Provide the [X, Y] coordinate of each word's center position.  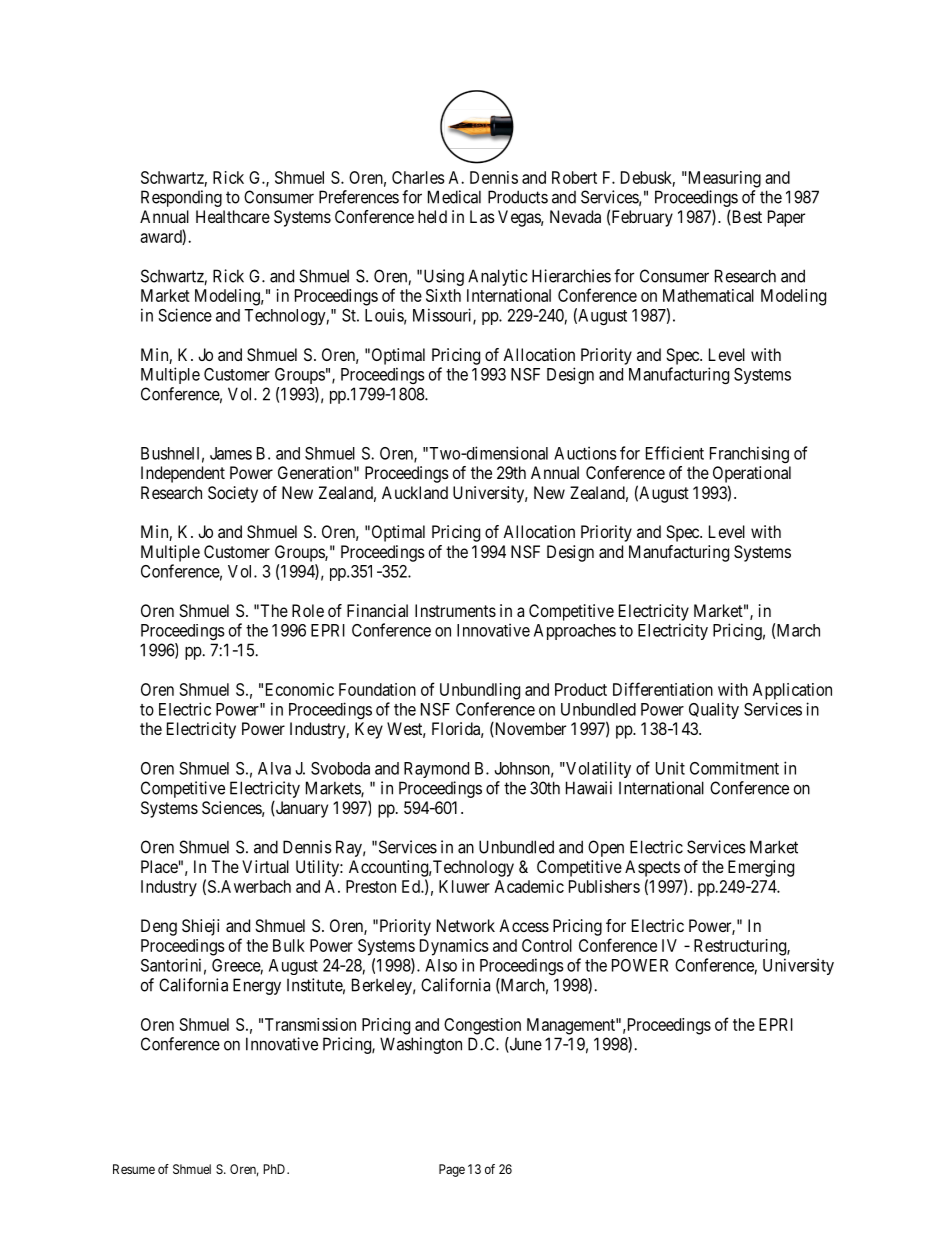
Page [452, 1170]
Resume [134, 1169]
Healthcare [233, 216]
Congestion [482, 1026]
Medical [454, 197]
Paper [786, 218]
